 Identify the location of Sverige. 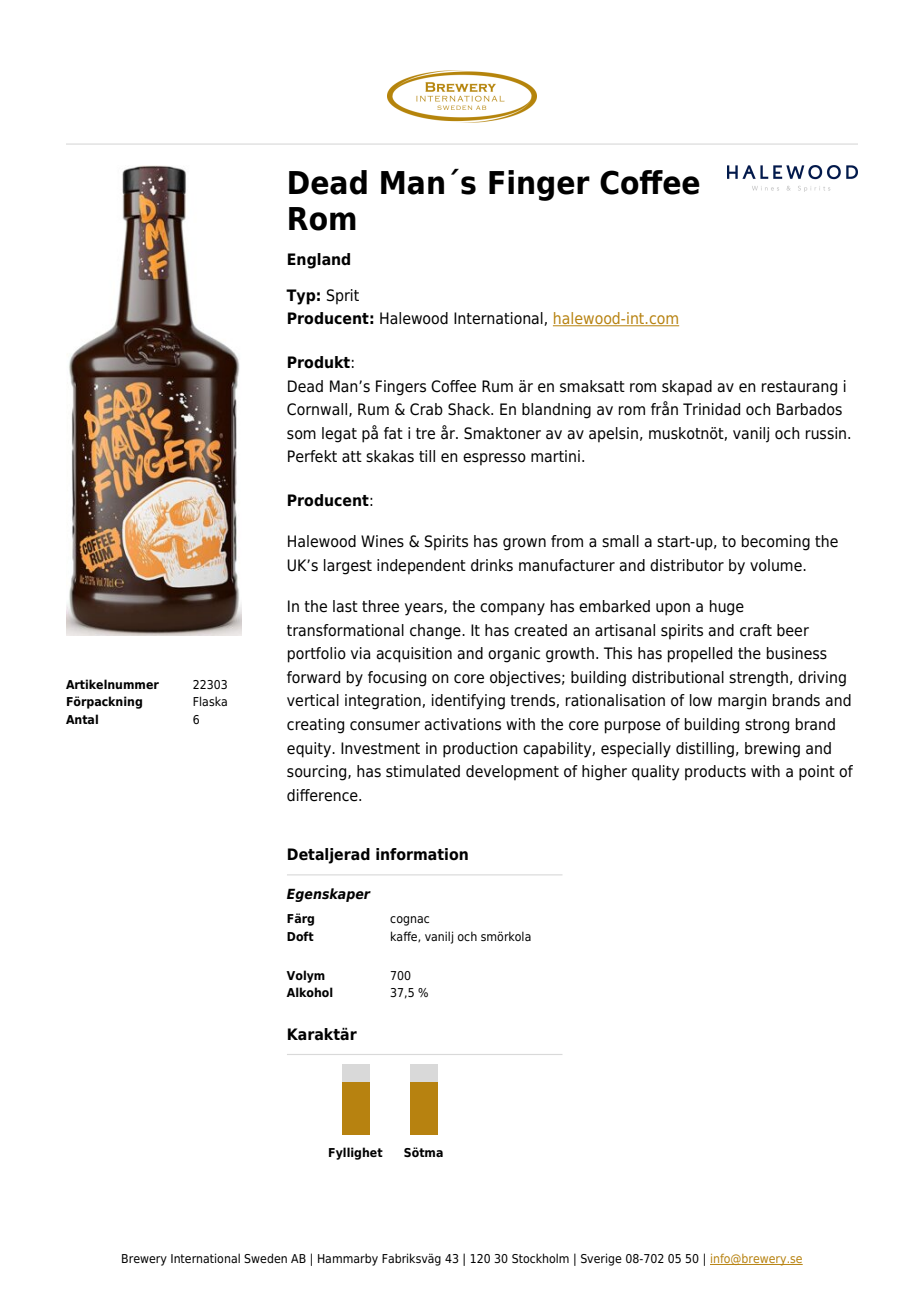
(601, 1259).
